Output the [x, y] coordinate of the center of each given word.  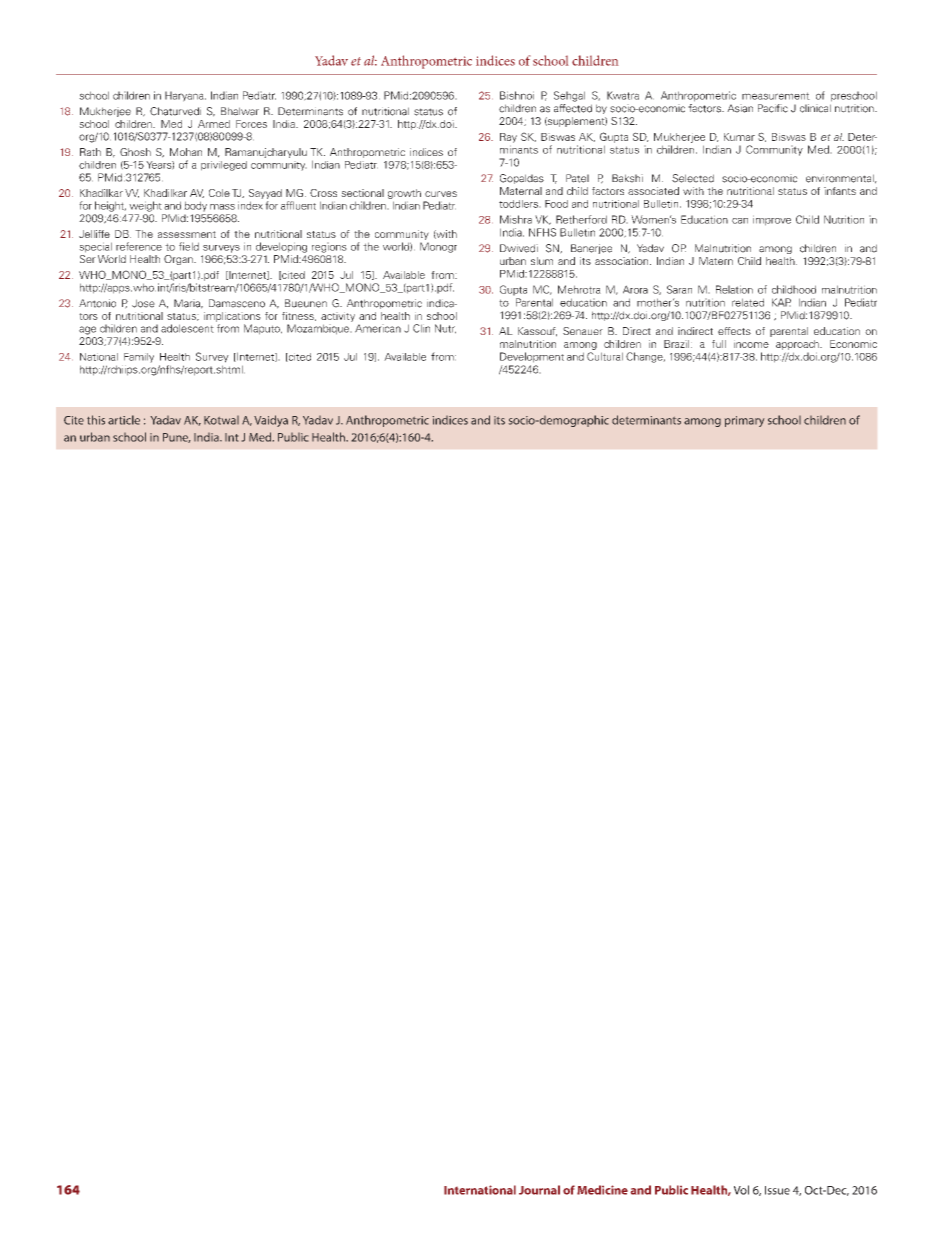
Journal [539, 1190]
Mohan [186, 152]
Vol [741, 1190]
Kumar [739, 137]
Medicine [602, 1190]
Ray [508, 138]
